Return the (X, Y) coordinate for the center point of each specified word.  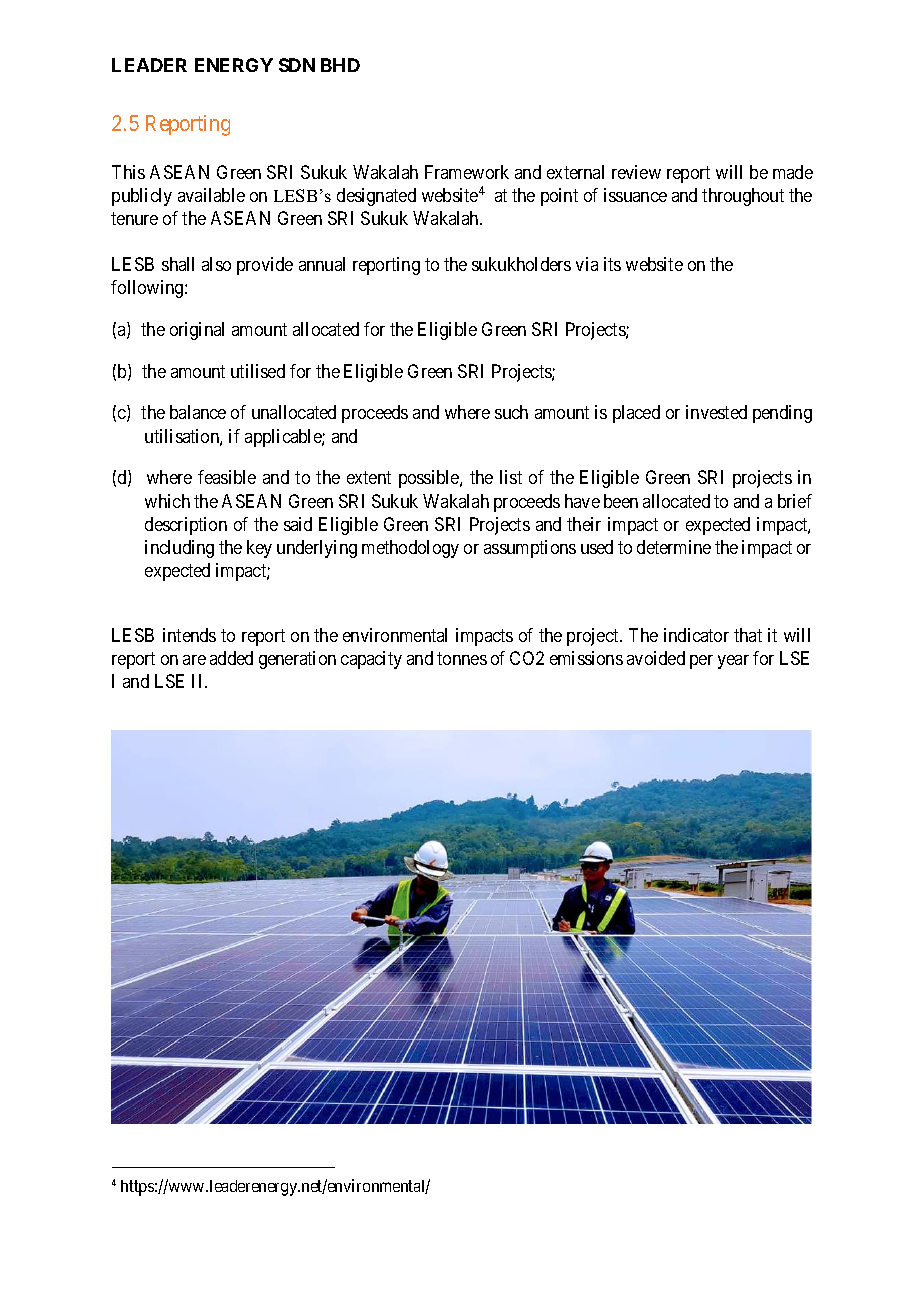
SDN (297, 65)
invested (716, 412)
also (216, 264)
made (793, 172)
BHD (340, 65)
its (612, 264)
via (587, 264)
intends (189, 635)
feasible (227, 477)
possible (430, 479)
